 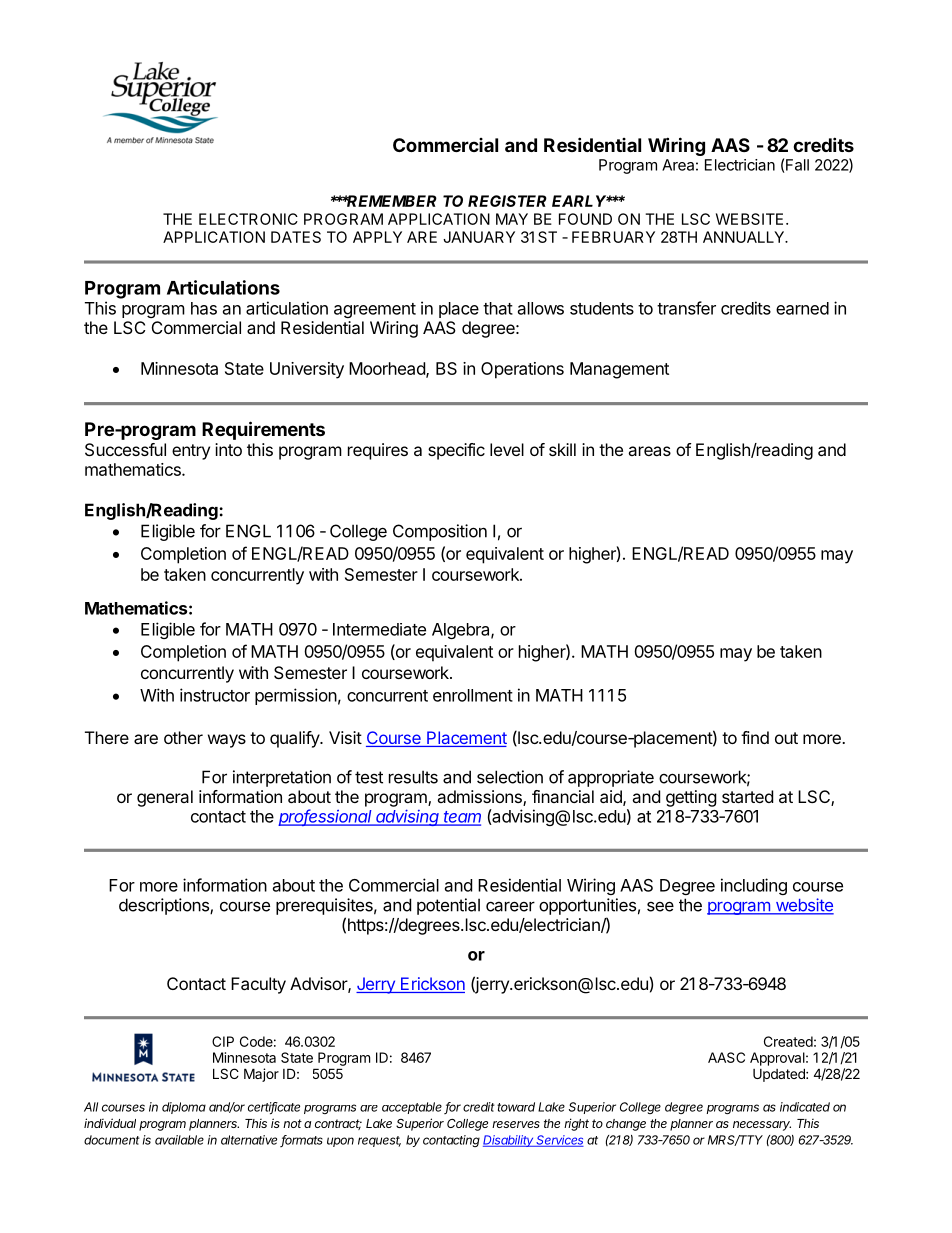 What do you see at coordinates (215, 695) in the screenshot?
I see `instructor` at bounding box center [215, 695].
